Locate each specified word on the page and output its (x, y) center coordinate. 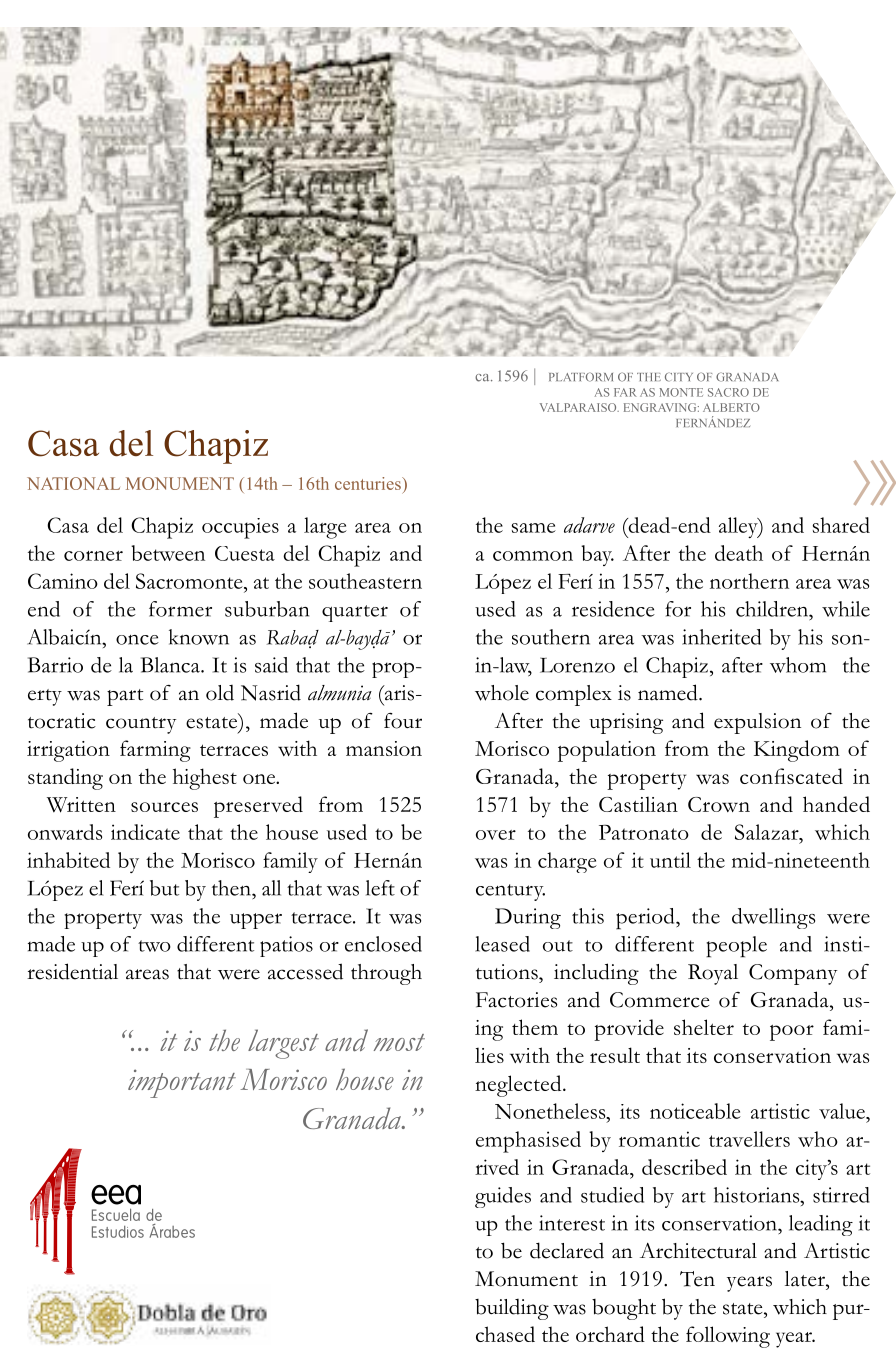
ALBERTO (731, 407)
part (125, 697)
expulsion (757, 723)
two (154, 946)
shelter (704, 1027)
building (512, 1309)
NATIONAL (73, 483)
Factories (516, 1000)
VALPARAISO (579, 407)
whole (502, 693)
